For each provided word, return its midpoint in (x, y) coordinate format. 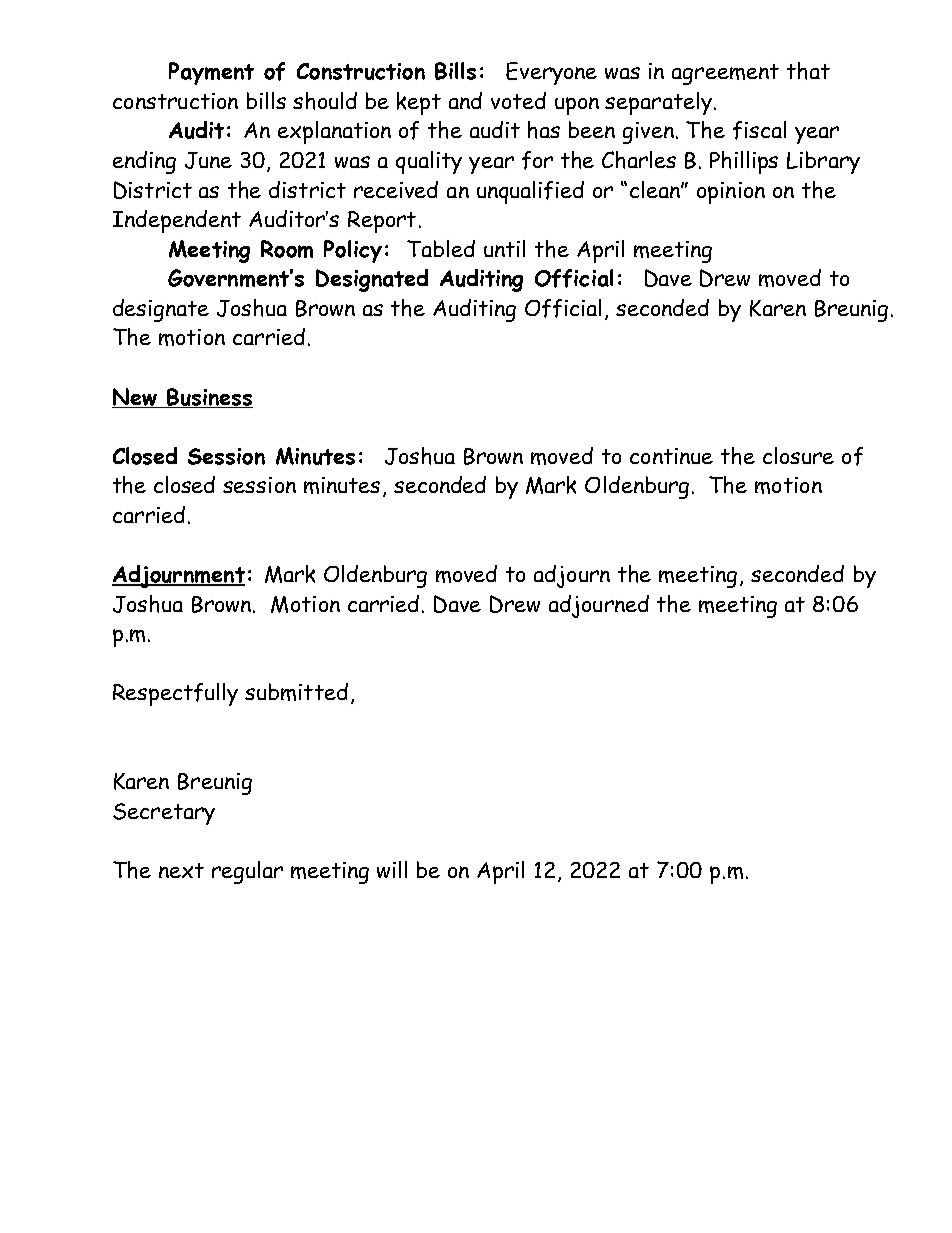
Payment (211, 73)
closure (798, 455)
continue (671, 456)
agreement (725, 74)
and (465, 100)
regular (247, 872)
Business (209, 398)
